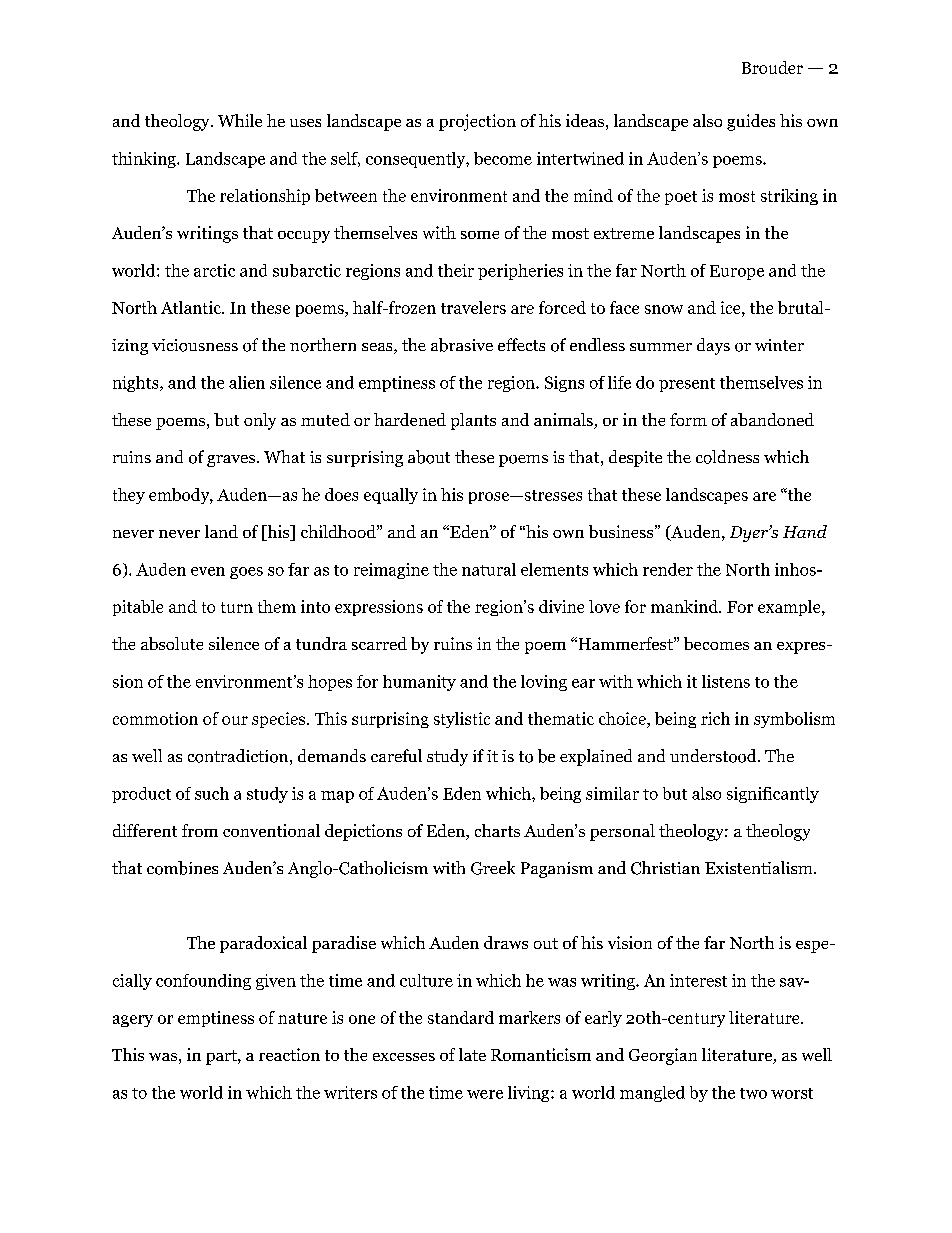 This page has width=952, height=1233. Describe the element at coordinates (685, 606) in the page. I see `mankind` at that location.
